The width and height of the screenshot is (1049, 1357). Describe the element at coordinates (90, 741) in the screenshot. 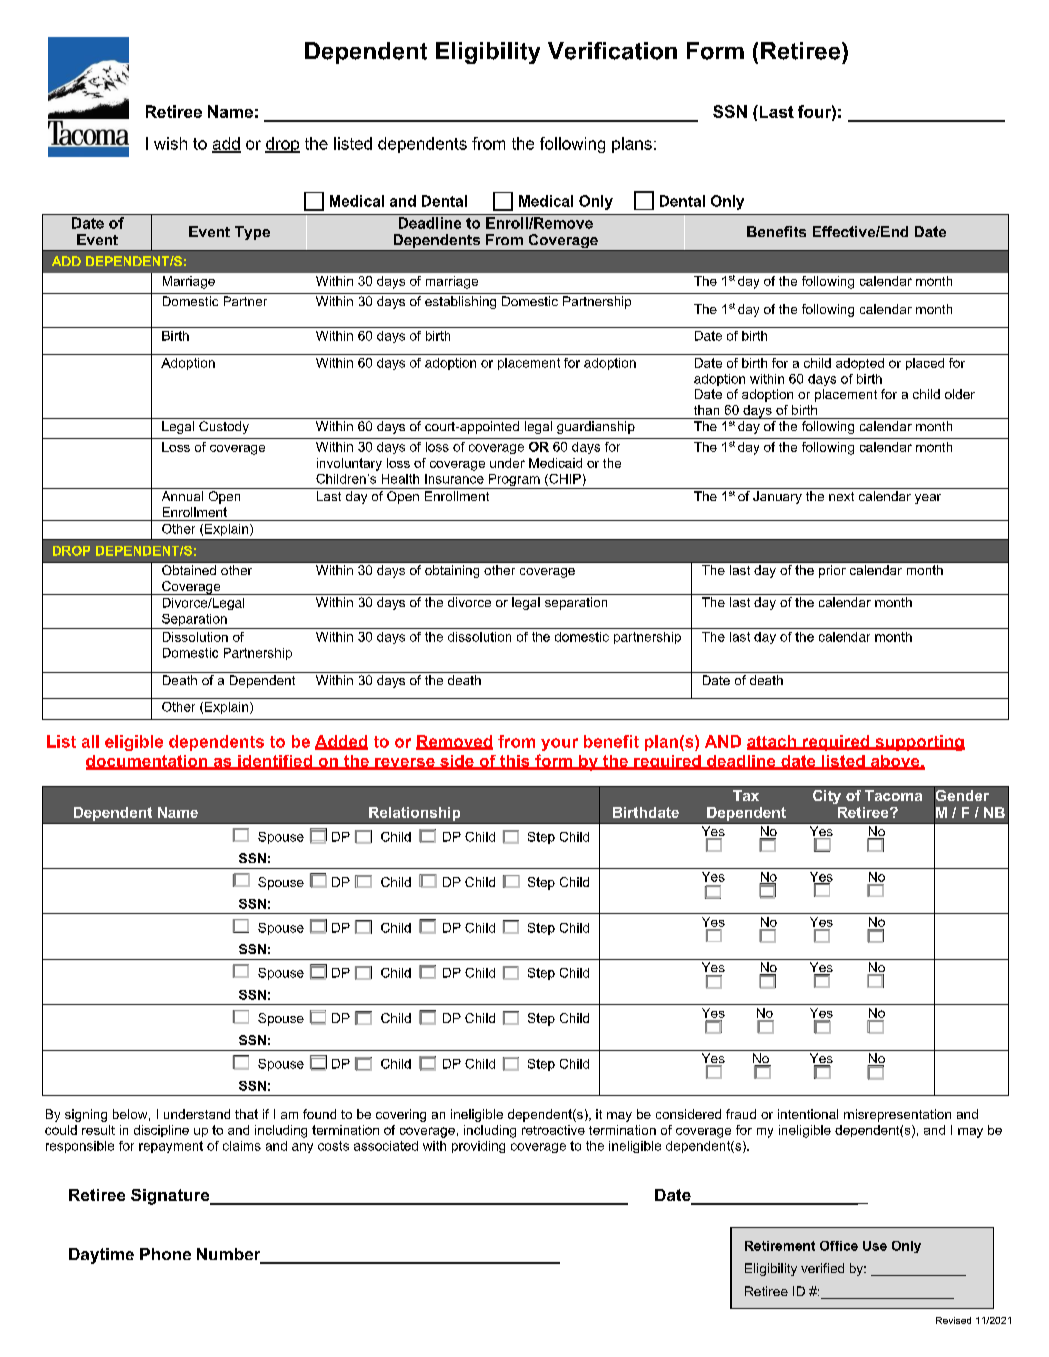

I see `all` at that location.
